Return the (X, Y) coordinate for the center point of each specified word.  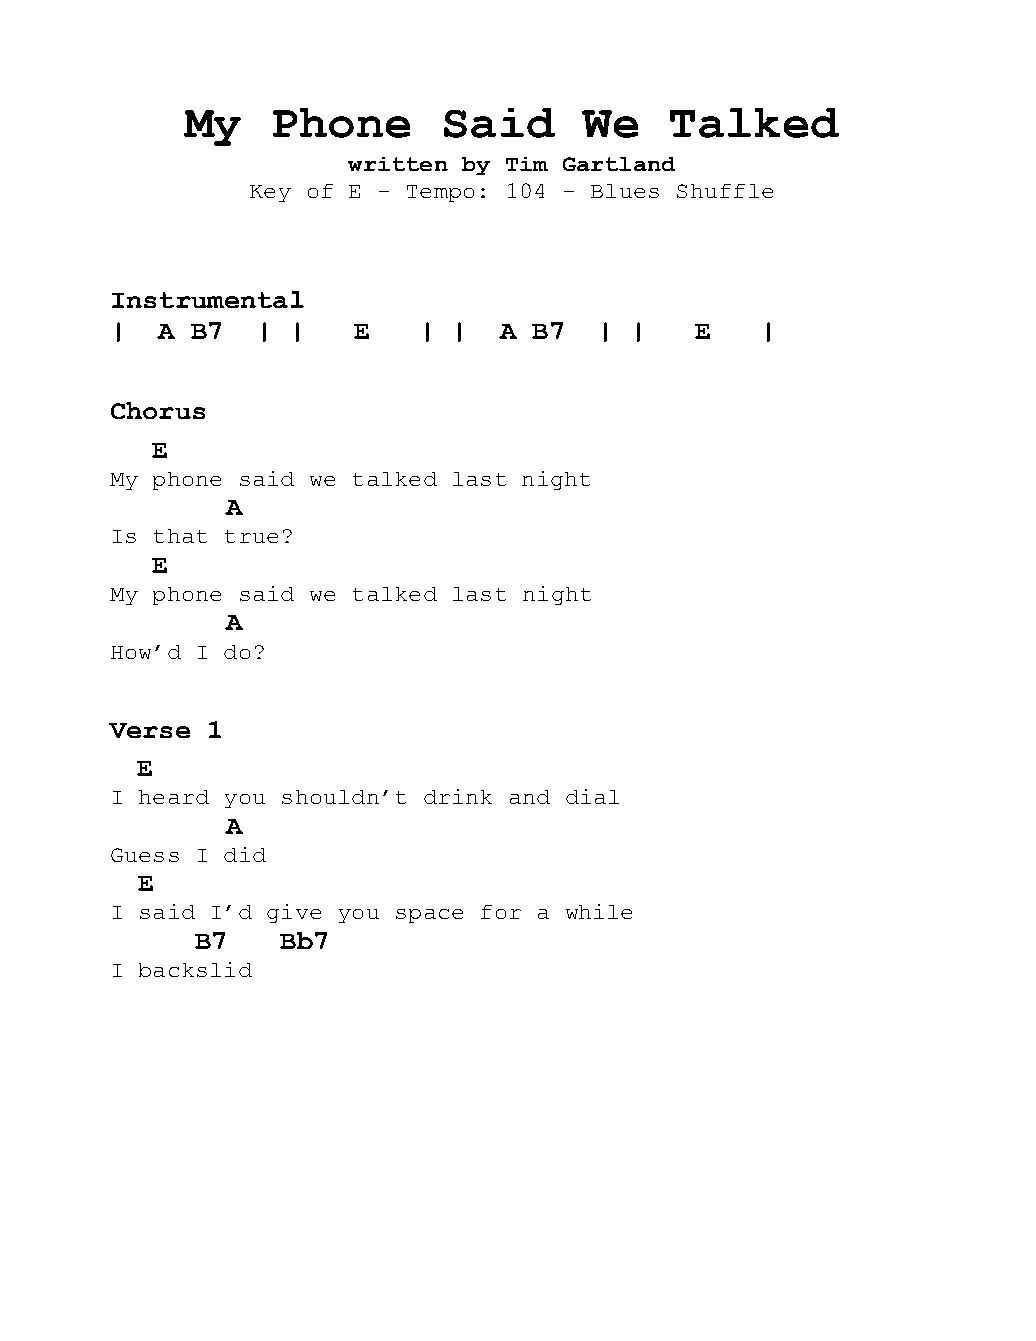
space (429, 916)
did (245, 854)
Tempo (440, 193)
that (180, 536)
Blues (625, 191)
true (251, 536)
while (599, 911)
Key (270, 193)
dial (592, 796)
